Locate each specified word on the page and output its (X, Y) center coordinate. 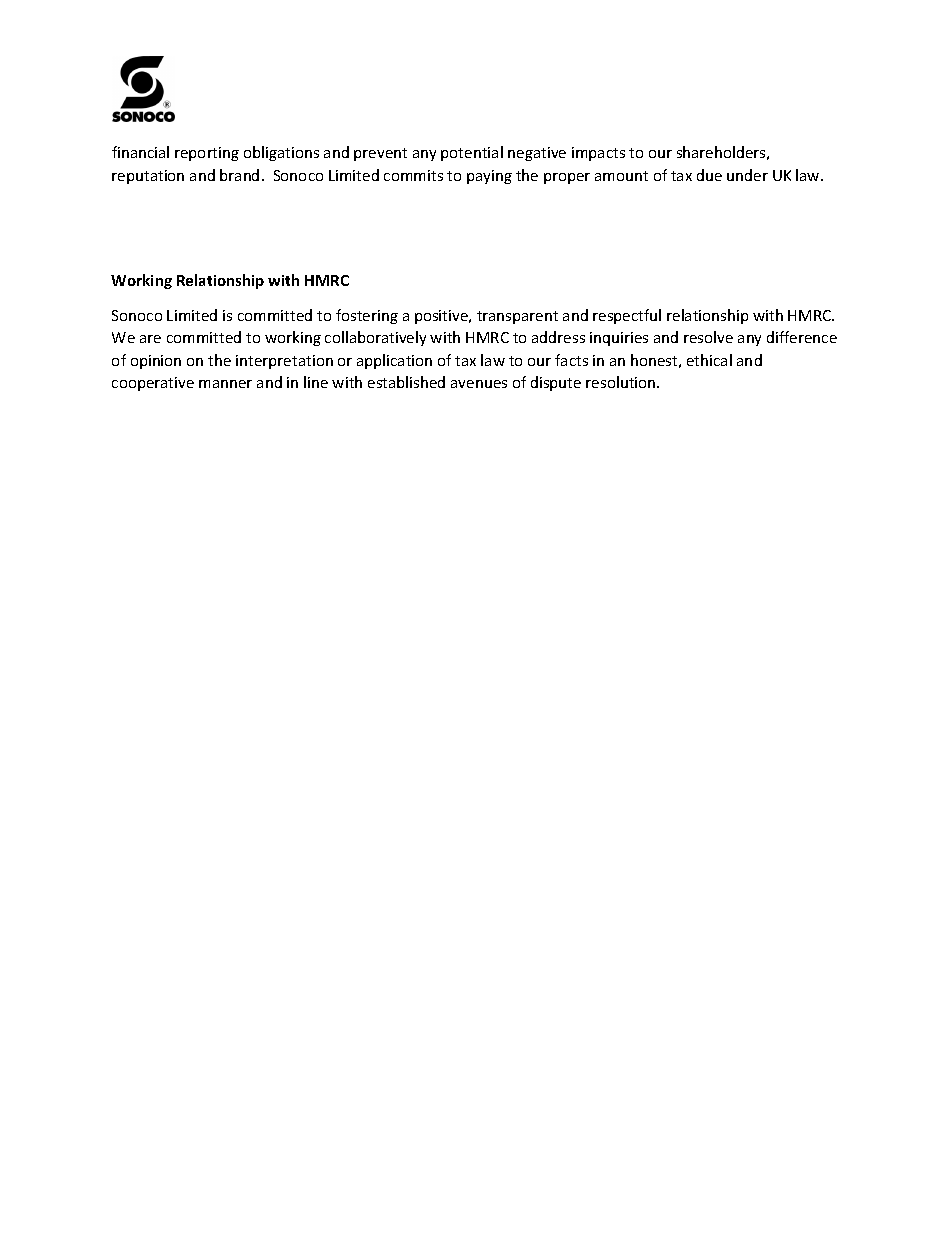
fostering (367, 316)
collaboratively (375, 338)
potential (472, 153)
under (747, 175)
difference (802, 337)
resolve (708, 337)
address (558, 337)
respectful (627, 316)
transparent (517, 317)
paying (489, 177)
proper (567, 178)
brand (239, 175)
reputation (148, 177)
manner (225, 384)
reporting (207, 154)
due (709, 175)
